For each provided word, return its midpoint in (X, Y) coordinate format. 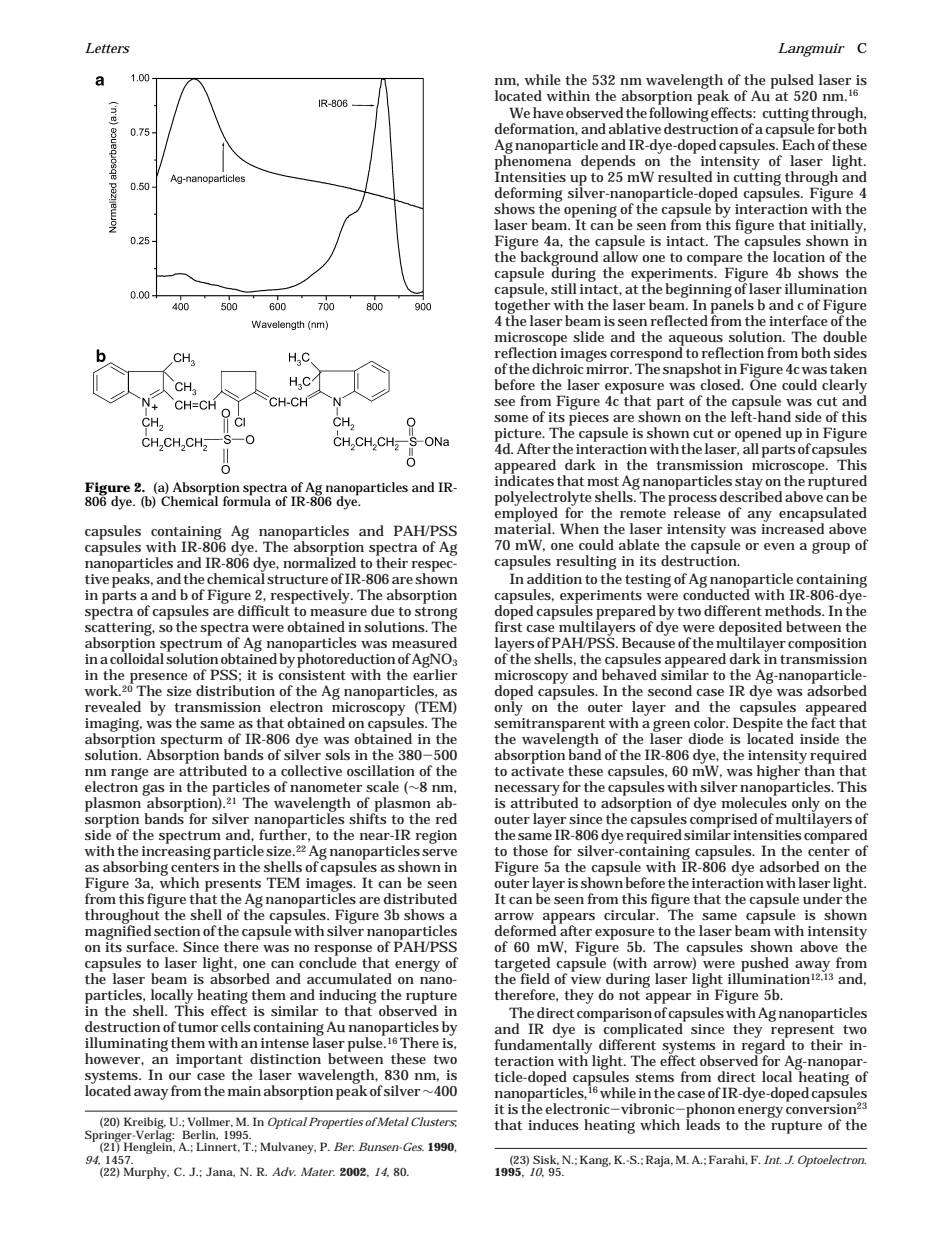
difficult (265, 609)
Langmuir (811, 50)
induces (553, 1124)
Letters (107, 48)
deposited (750, 629)
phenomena (533, 162)
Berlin (200, 1135)
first (509, 625)
